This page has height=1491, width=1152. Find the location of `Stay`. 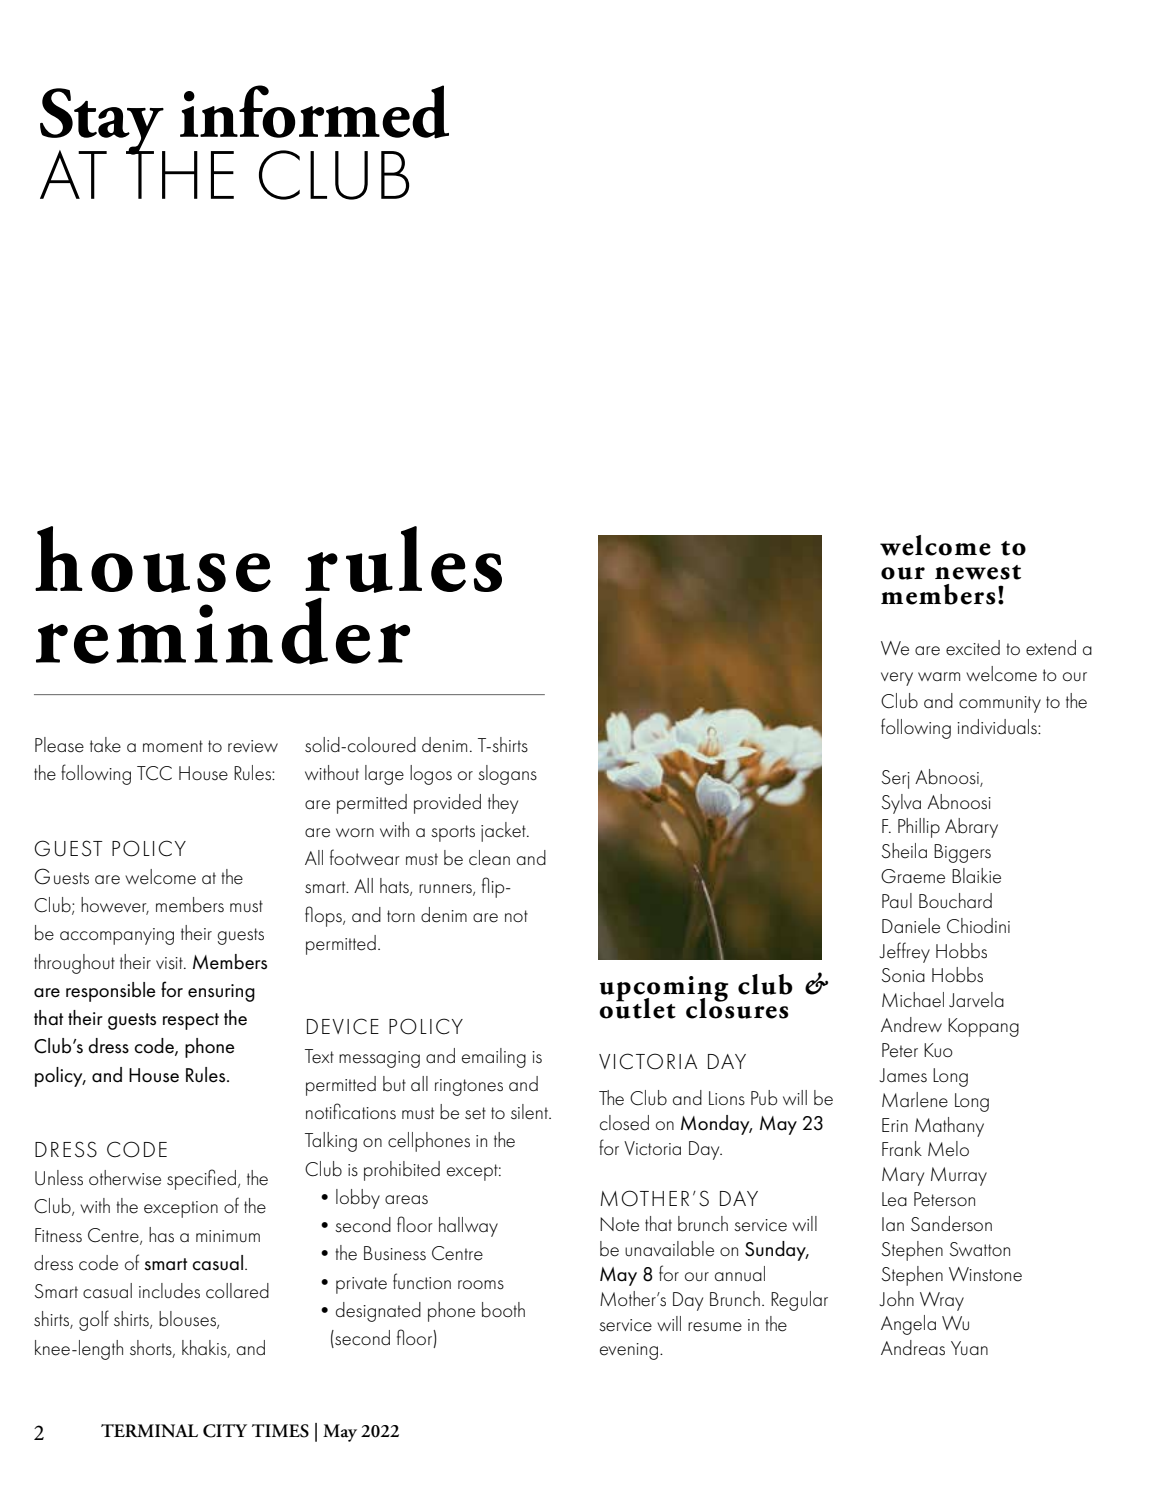

Stay is located at coordinates (103, 122).
